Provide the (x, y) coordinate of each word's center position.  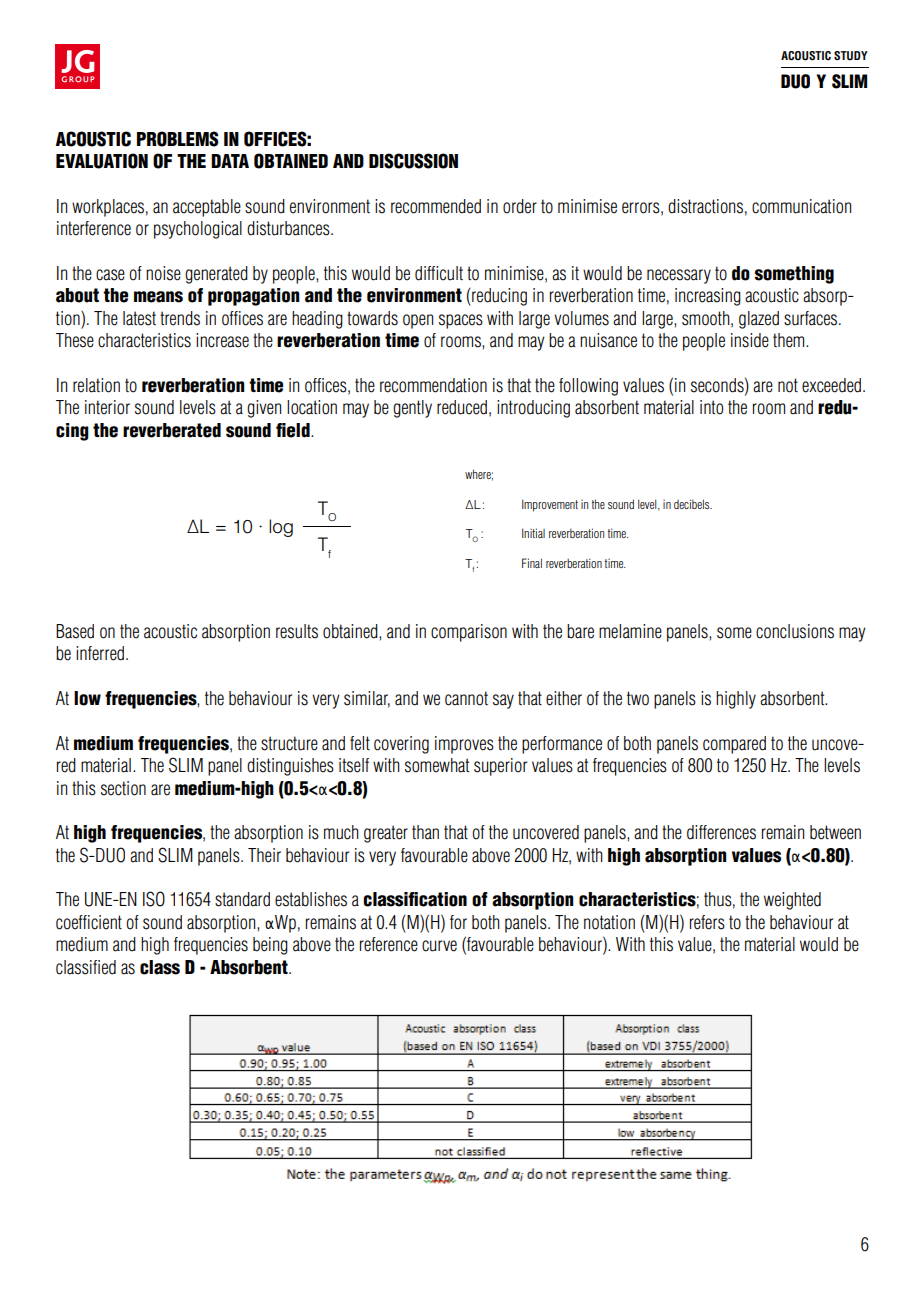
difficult (439, 273)
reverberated (172, 430)
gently (412, 409)
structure (289, 743)
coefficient (89, 922)
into (711, 407)
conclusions (795, 631)
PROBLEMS (177, 139)
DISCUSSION (413, 161)
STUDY (851, 56)
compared (734, 745)
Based (75, 631)
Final (532, 563)
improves (464, 745)
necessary (679, 276)
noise (163, 273)
